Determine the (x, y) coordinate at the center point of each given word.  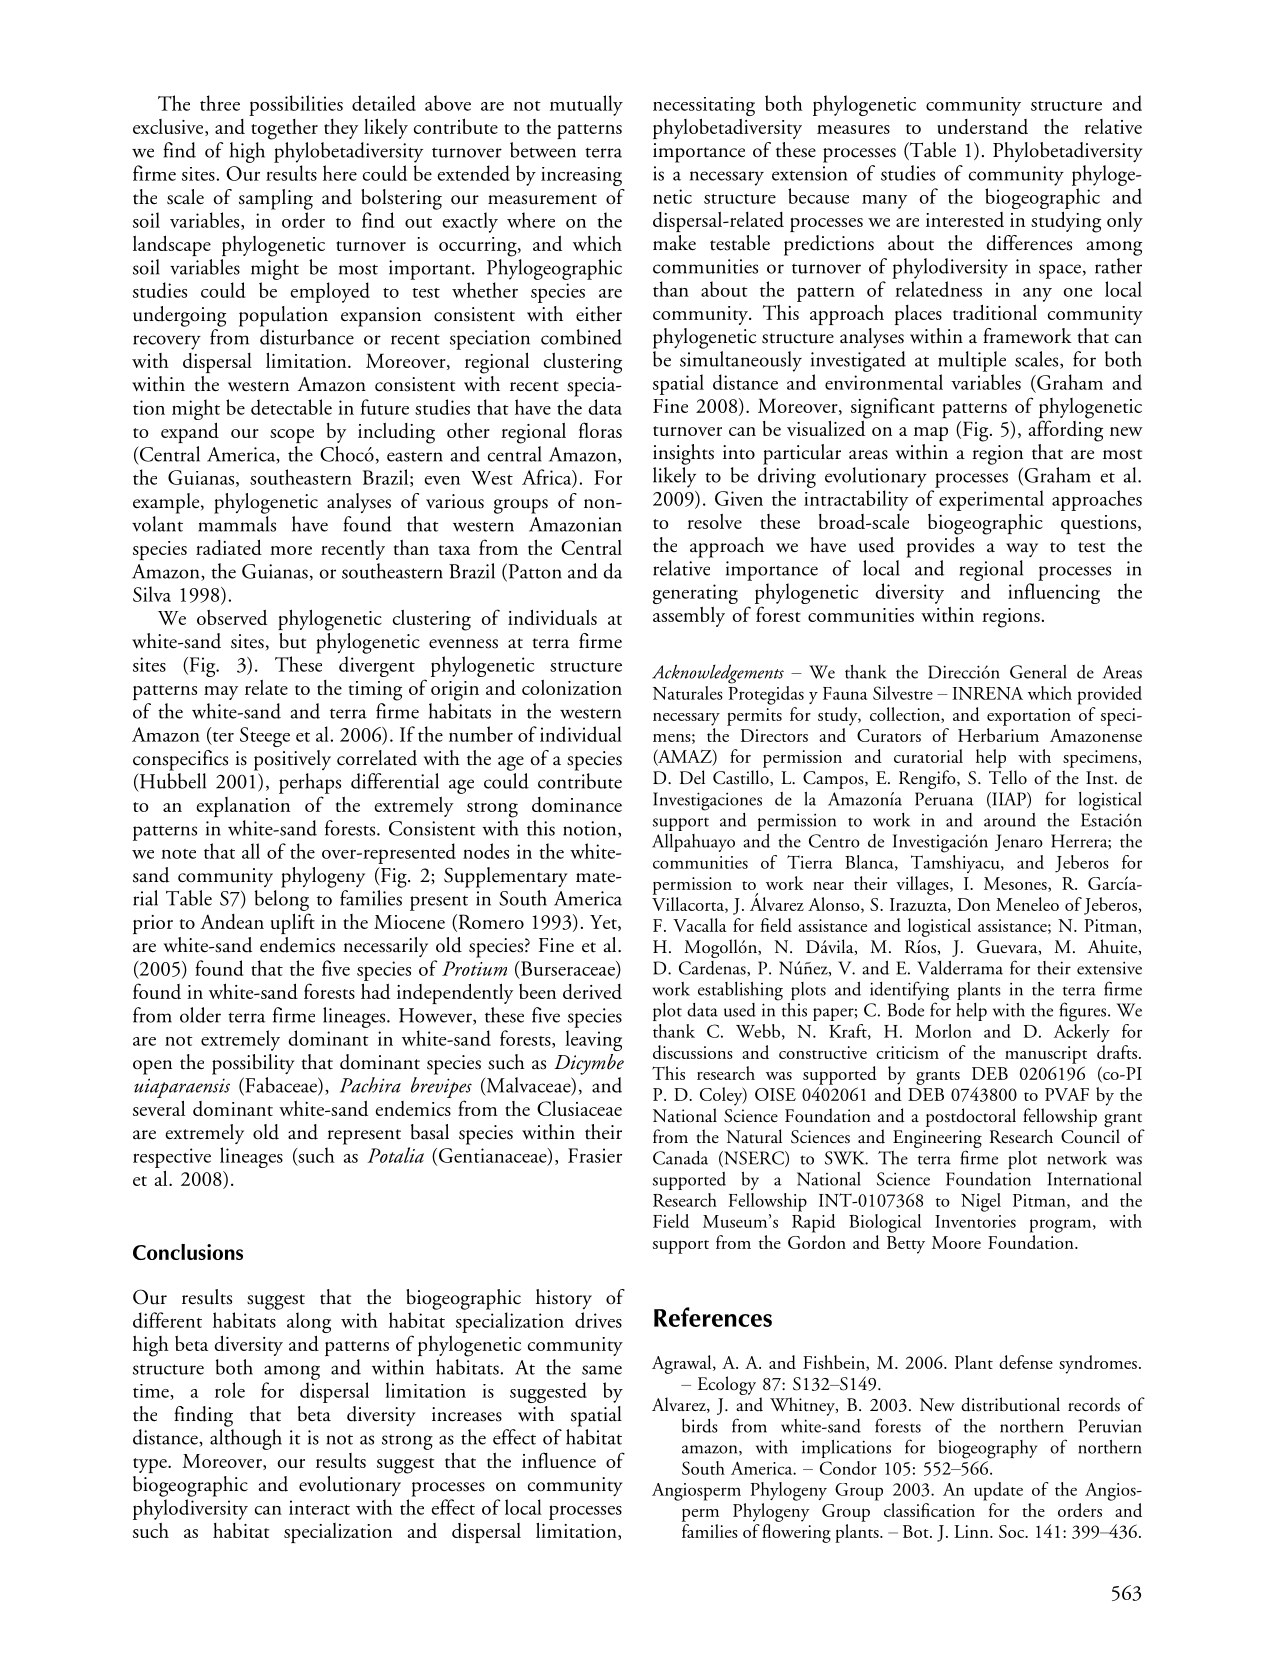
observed (232, 617)
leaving (593, 1040)
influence (559, 1460)
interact (319, 1507)
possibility (253, 1064)
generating (695, 595)
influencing (1054, 593)
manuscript (1046, 1055)
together (284, 129)
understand (982, 126)
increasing (581, 176)
